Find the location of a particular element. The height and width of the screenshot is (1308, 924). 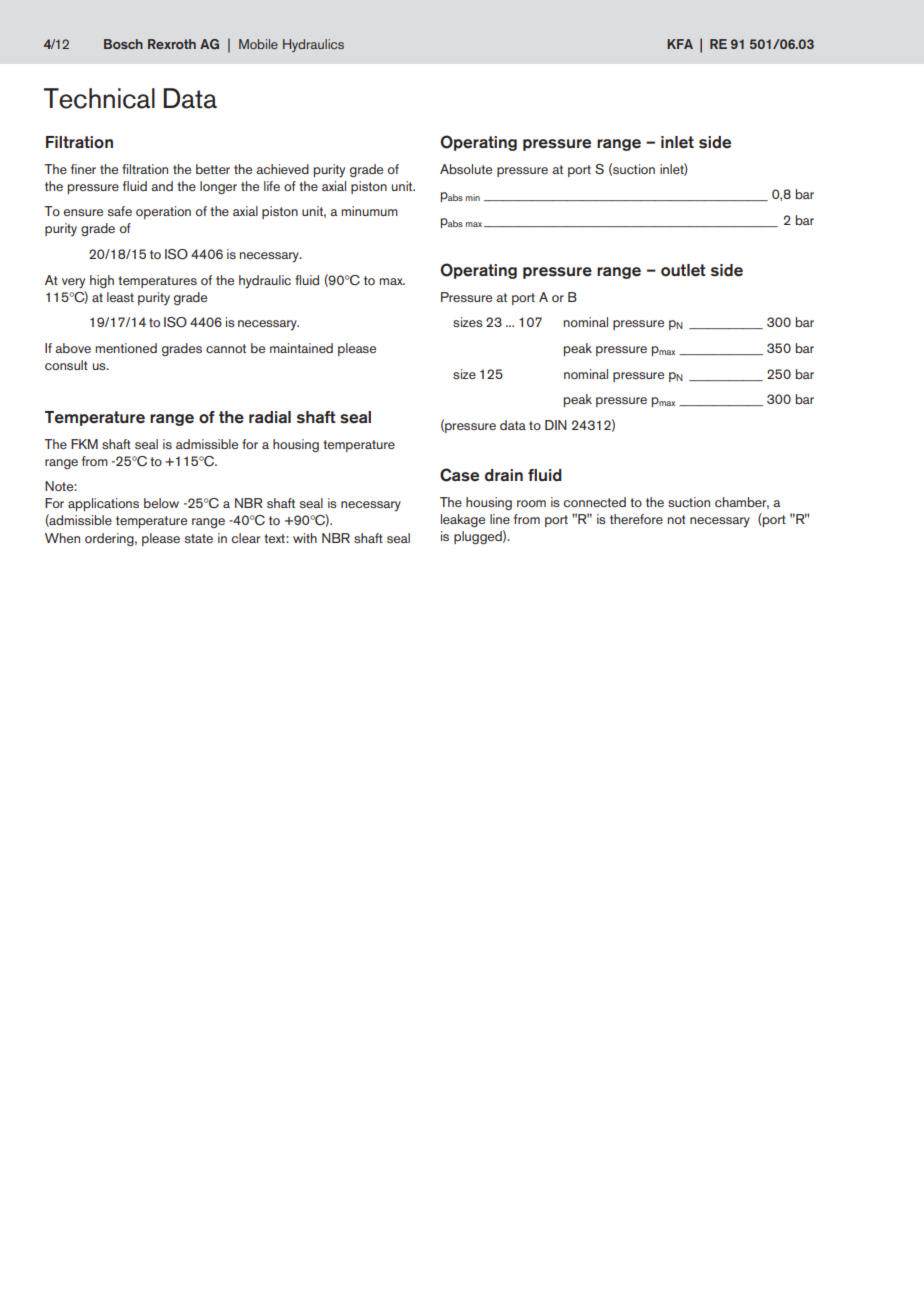

minumum is located at coordinates (370, 211).
